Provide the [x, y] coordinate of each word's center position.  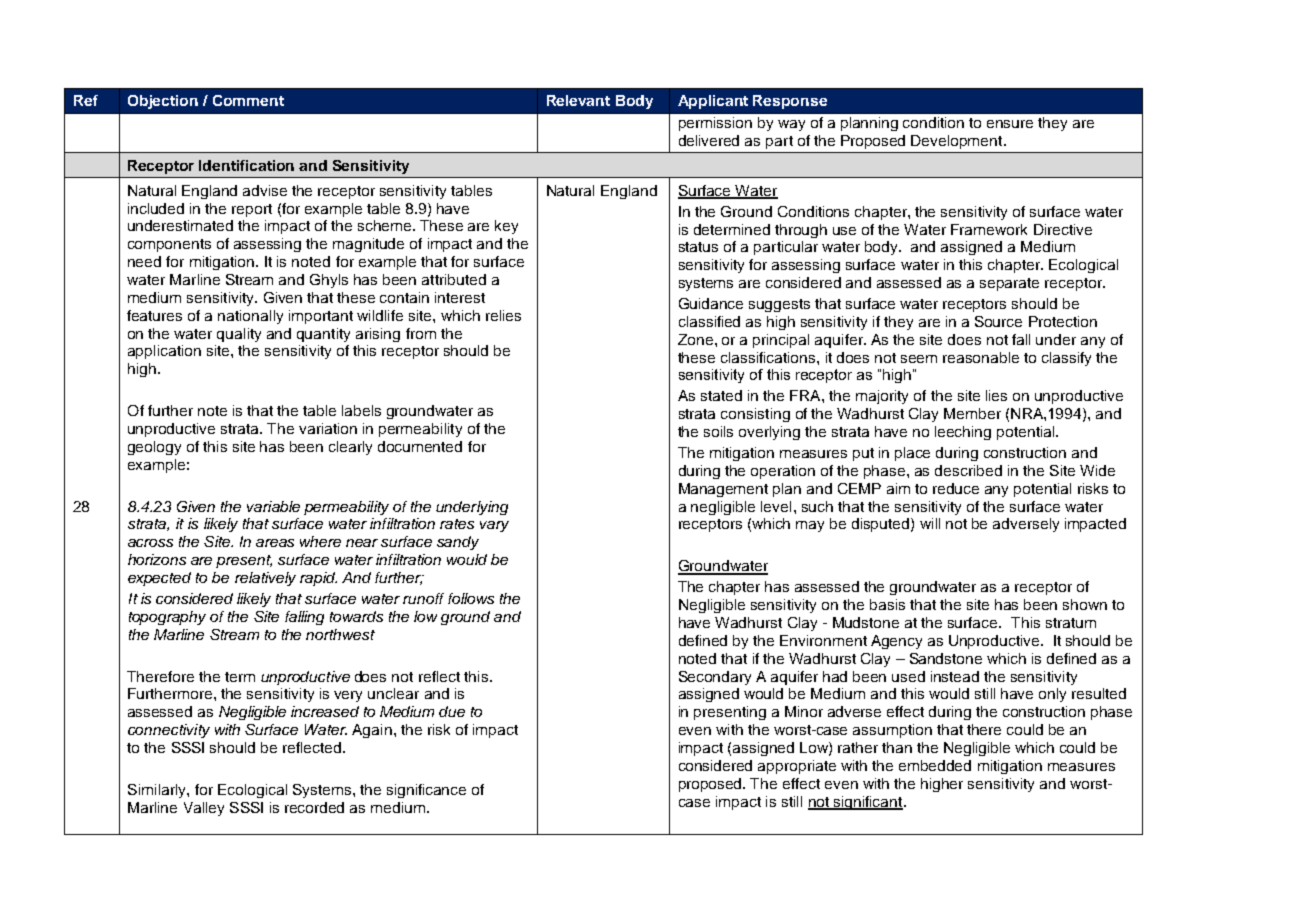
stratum [1071, 623]
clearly [350, 448]
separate [1009, 284]
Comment [248, 100]
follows [471, 598]
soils [718, 431]
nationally [250, 317]
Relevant [578, 100]
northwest [340, 634]
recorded [314, 807]
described [968, 470]
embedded [935, 765]
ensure [1010, 124]
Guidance [711, 303]
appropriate [797, 767]
